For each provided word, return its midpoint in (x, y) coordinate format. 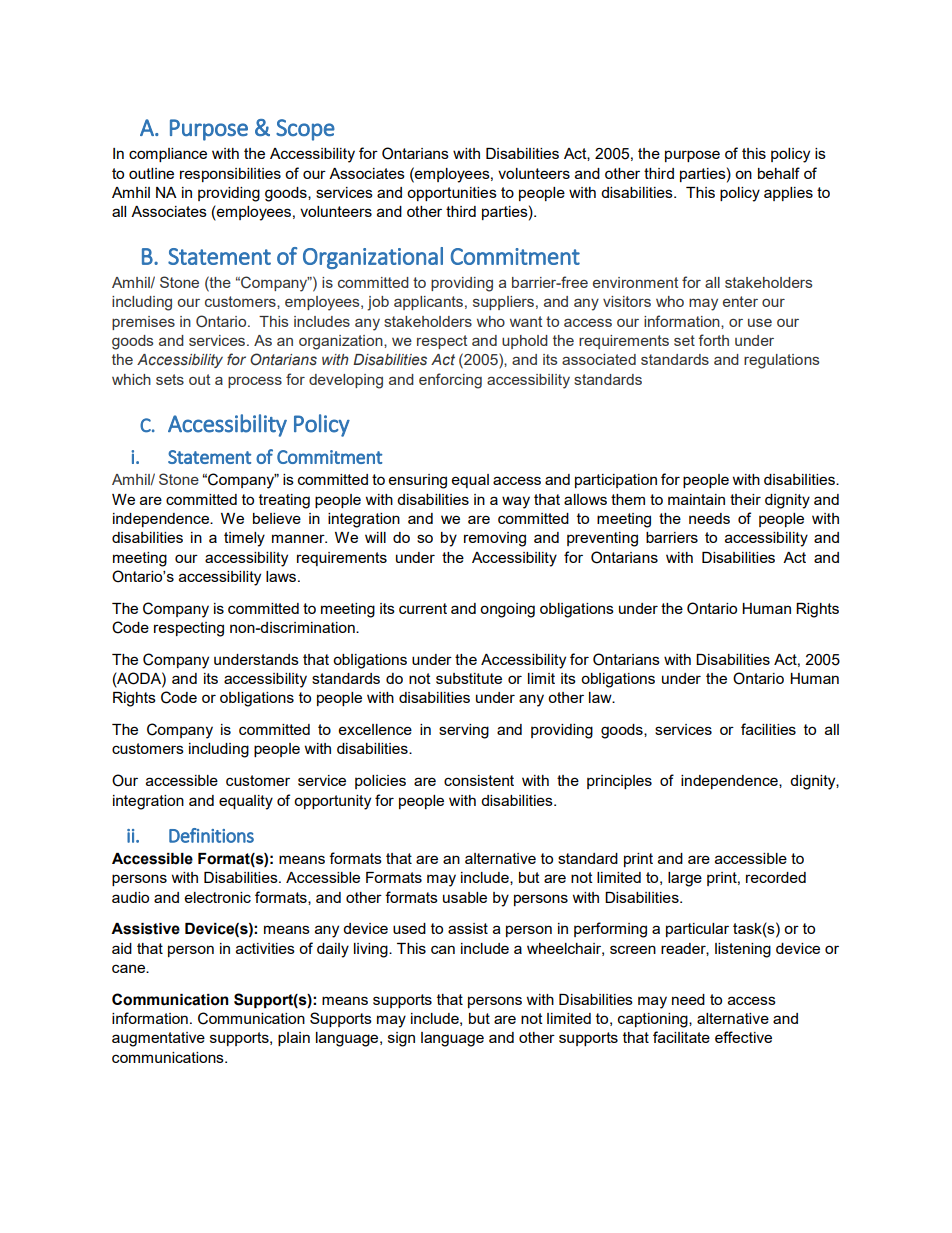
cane (129, 968)
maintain (696, 499)
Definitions (211, 835)
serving (464, 731)
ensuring (418, 481)
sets (170, 379)
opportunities (452, 194)
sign (401, 1039)
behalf (779, 173)
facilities (768, 729)
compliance (168, 155)
